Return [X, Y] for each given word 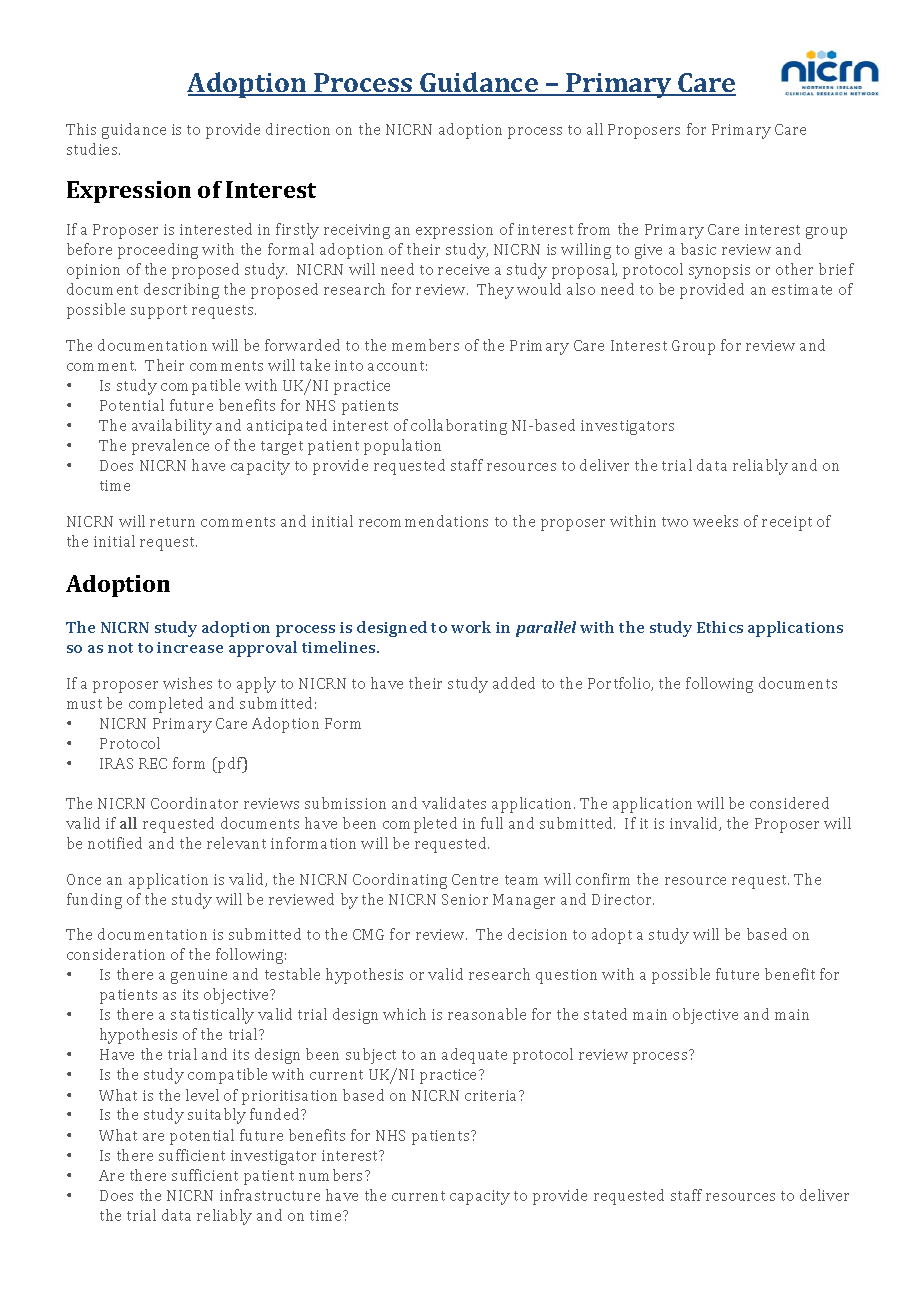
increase [190, 647]
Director [623, 899]
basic [698, 249]
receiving [357, 231]
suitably [217, 1116]
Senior [465, 899]
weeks [715, 521]
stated [605, 1014]
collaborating [459, 427]
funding [94, 901]
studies [93, 149]
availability [172, 427]
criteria [492, 1095]
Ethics [720, 627]
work [471, 627]
